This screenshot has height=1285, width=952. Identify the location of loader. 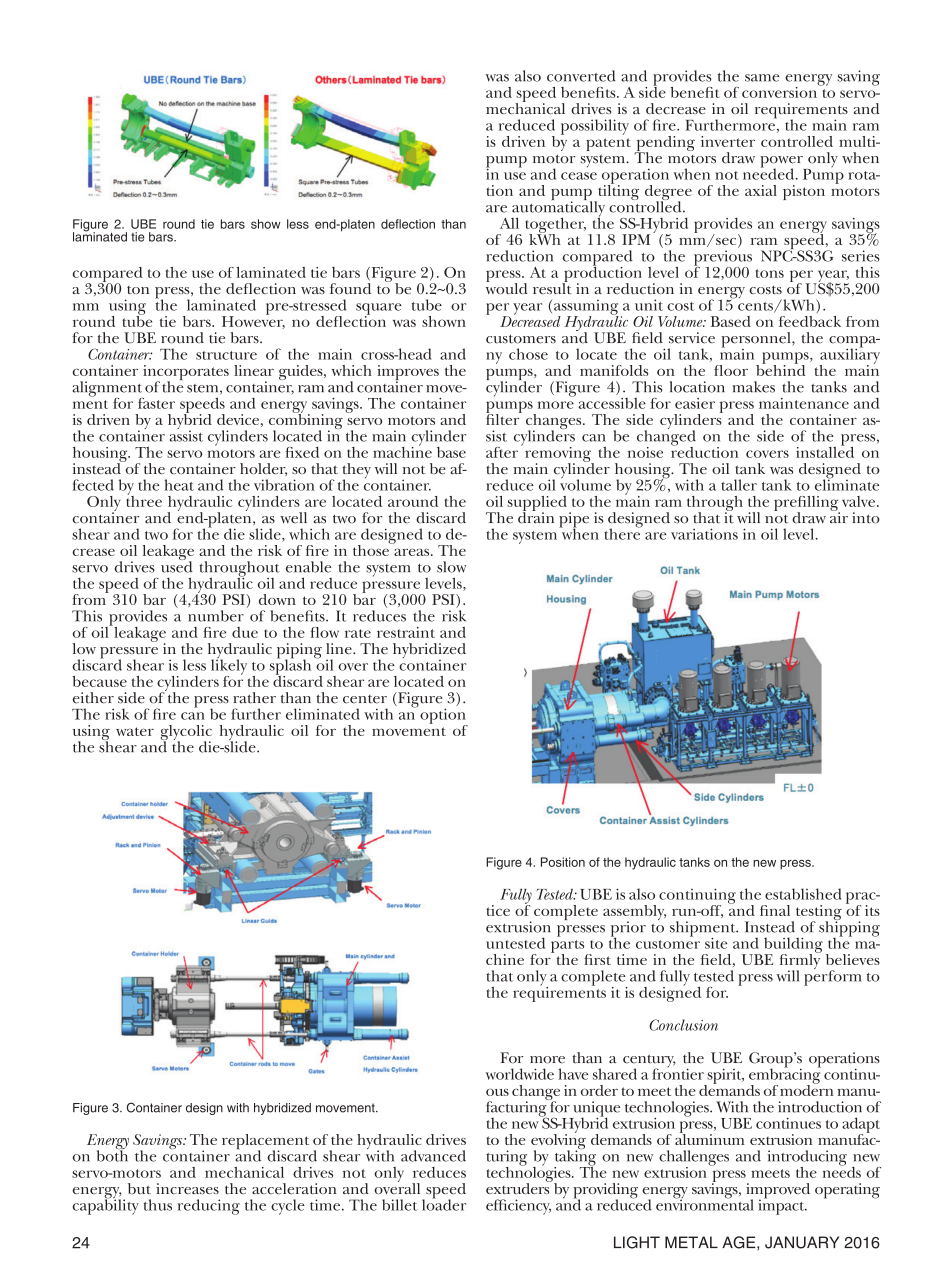
(444, 1204).
